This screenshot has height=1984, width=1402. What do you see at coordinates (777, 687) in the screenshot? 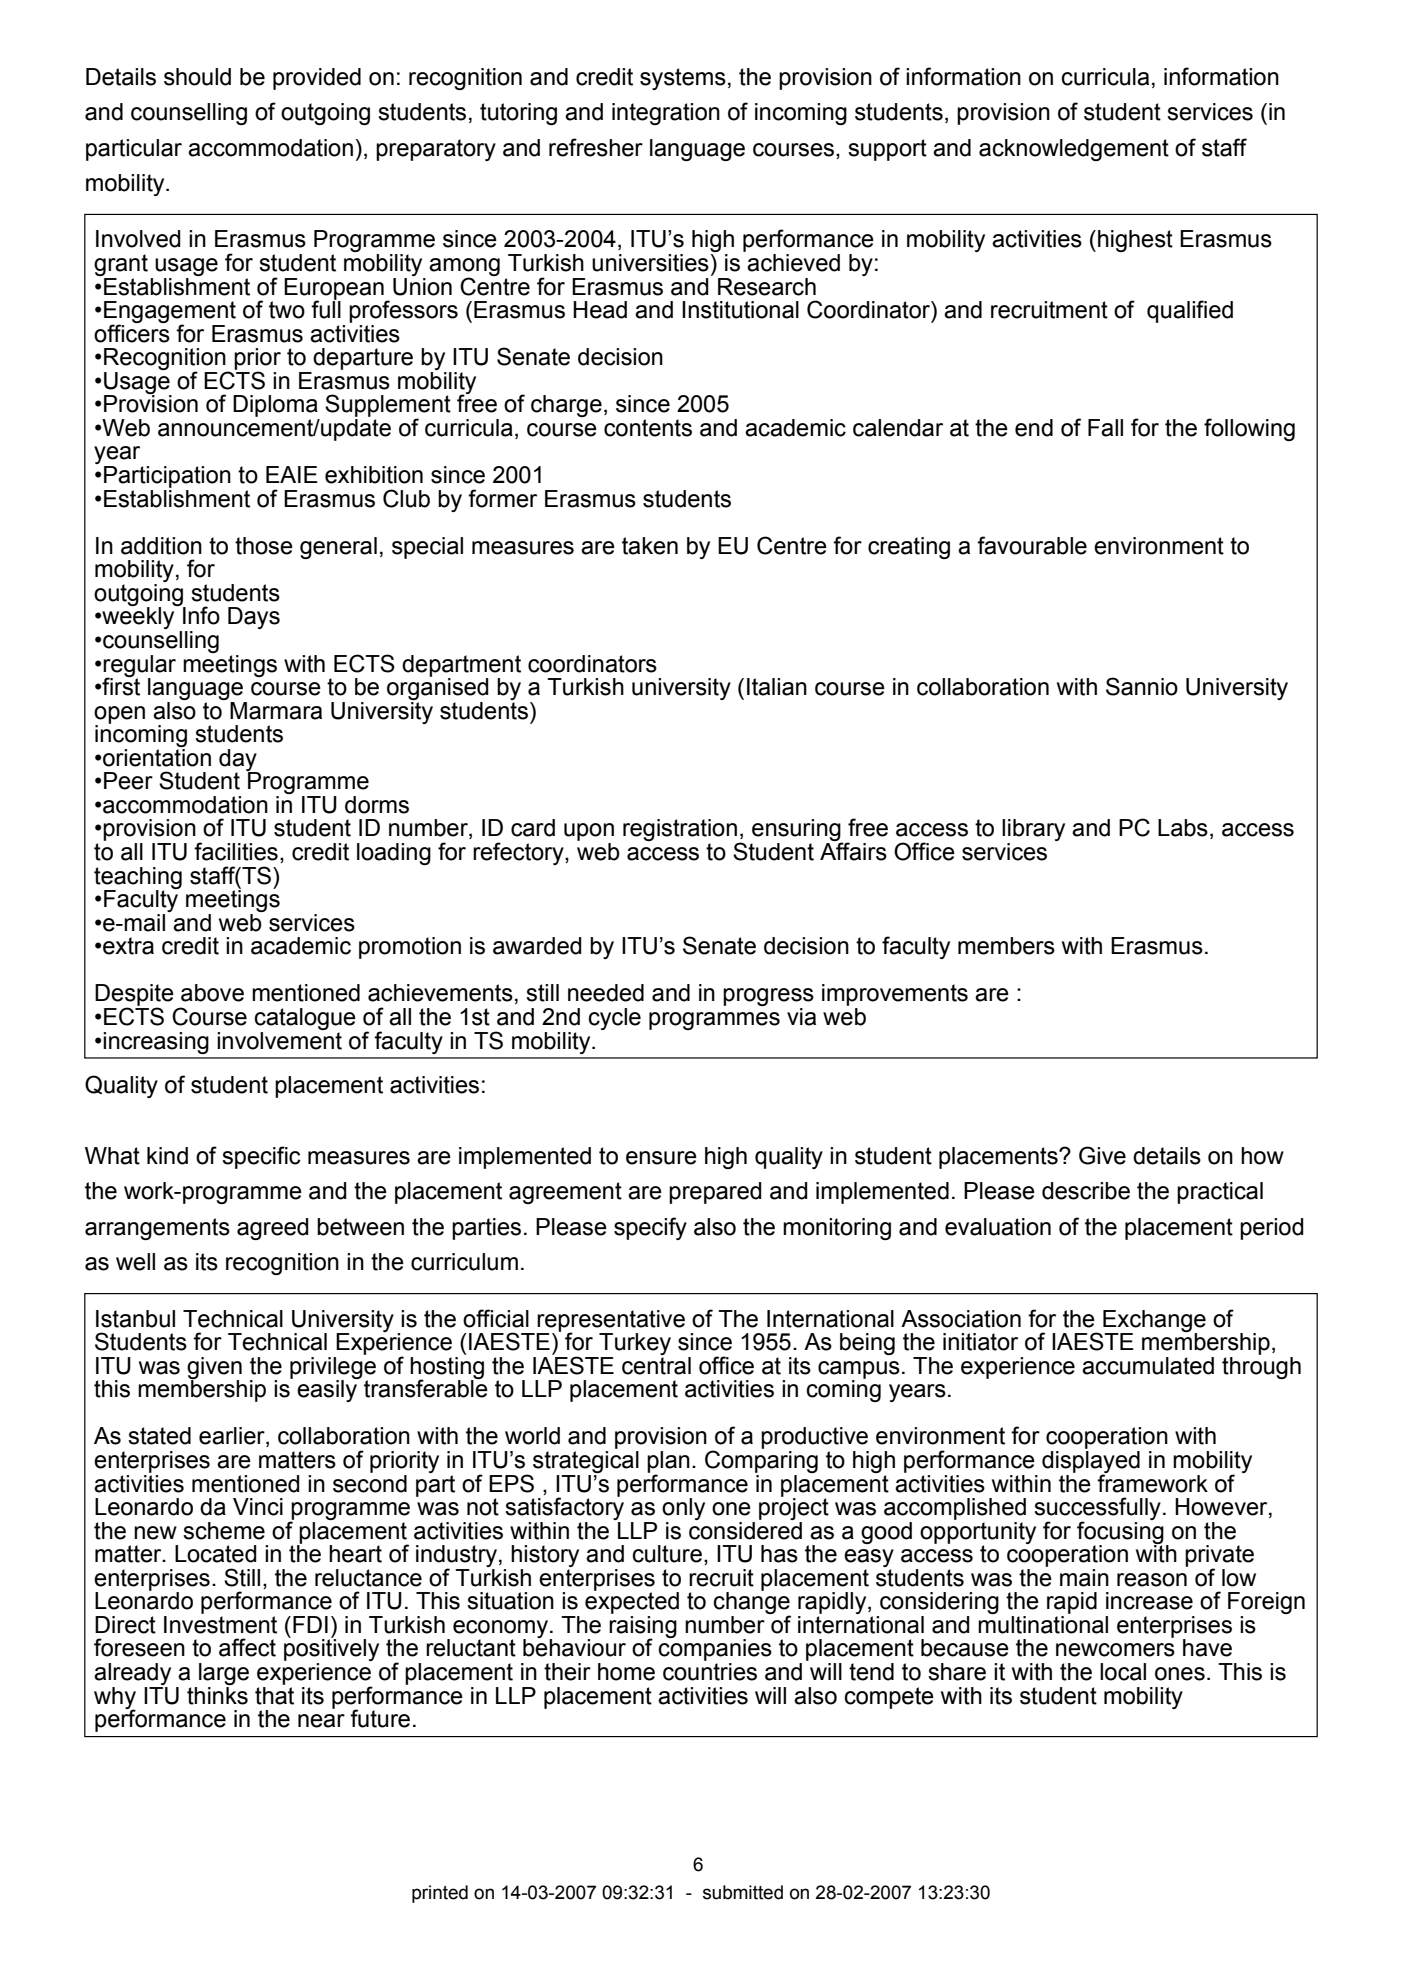
I see `Italian` at bounding box center [777, 687].
